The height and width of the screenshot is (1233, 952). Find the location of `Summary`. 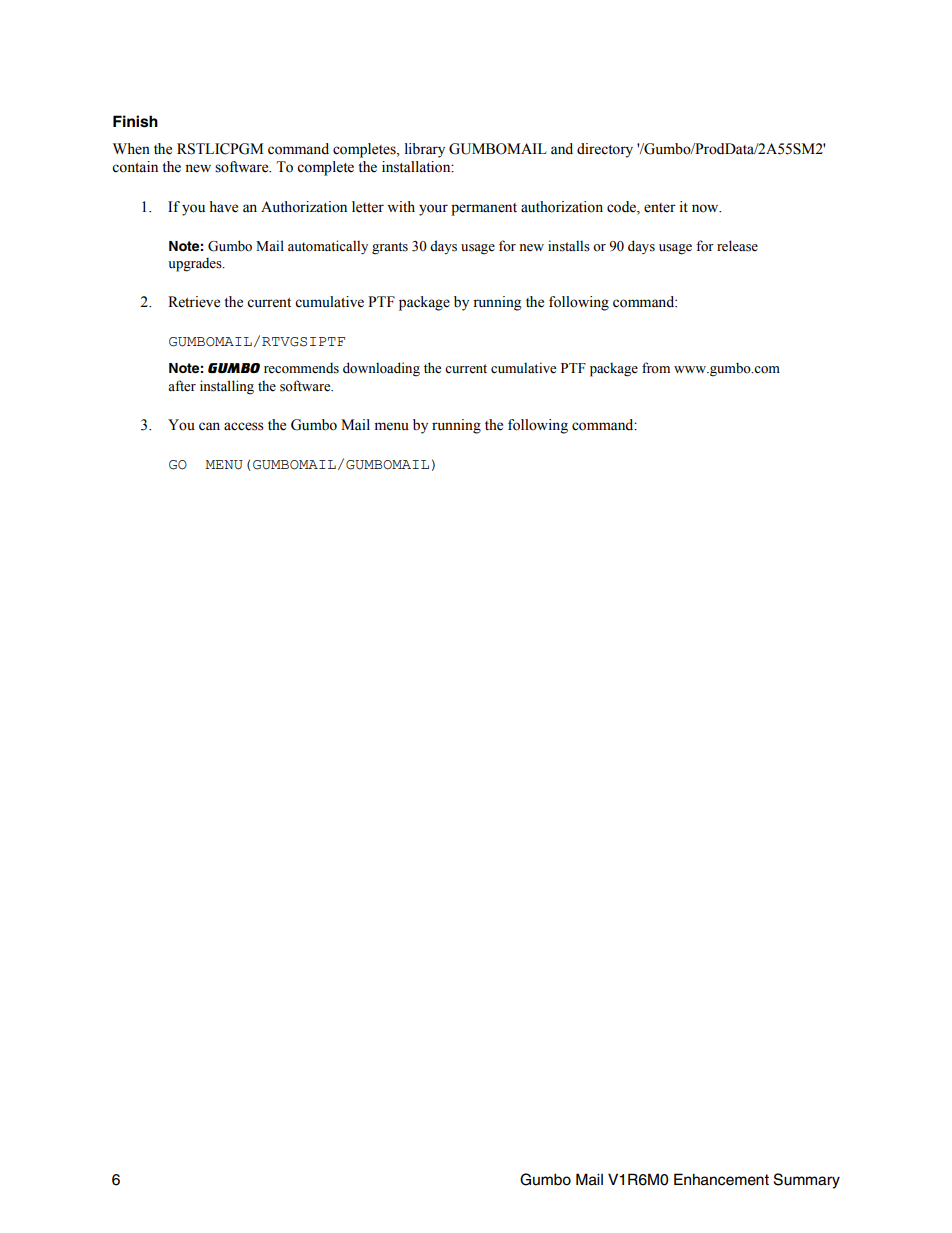

Summary is located at coordinates (806, 1181).
